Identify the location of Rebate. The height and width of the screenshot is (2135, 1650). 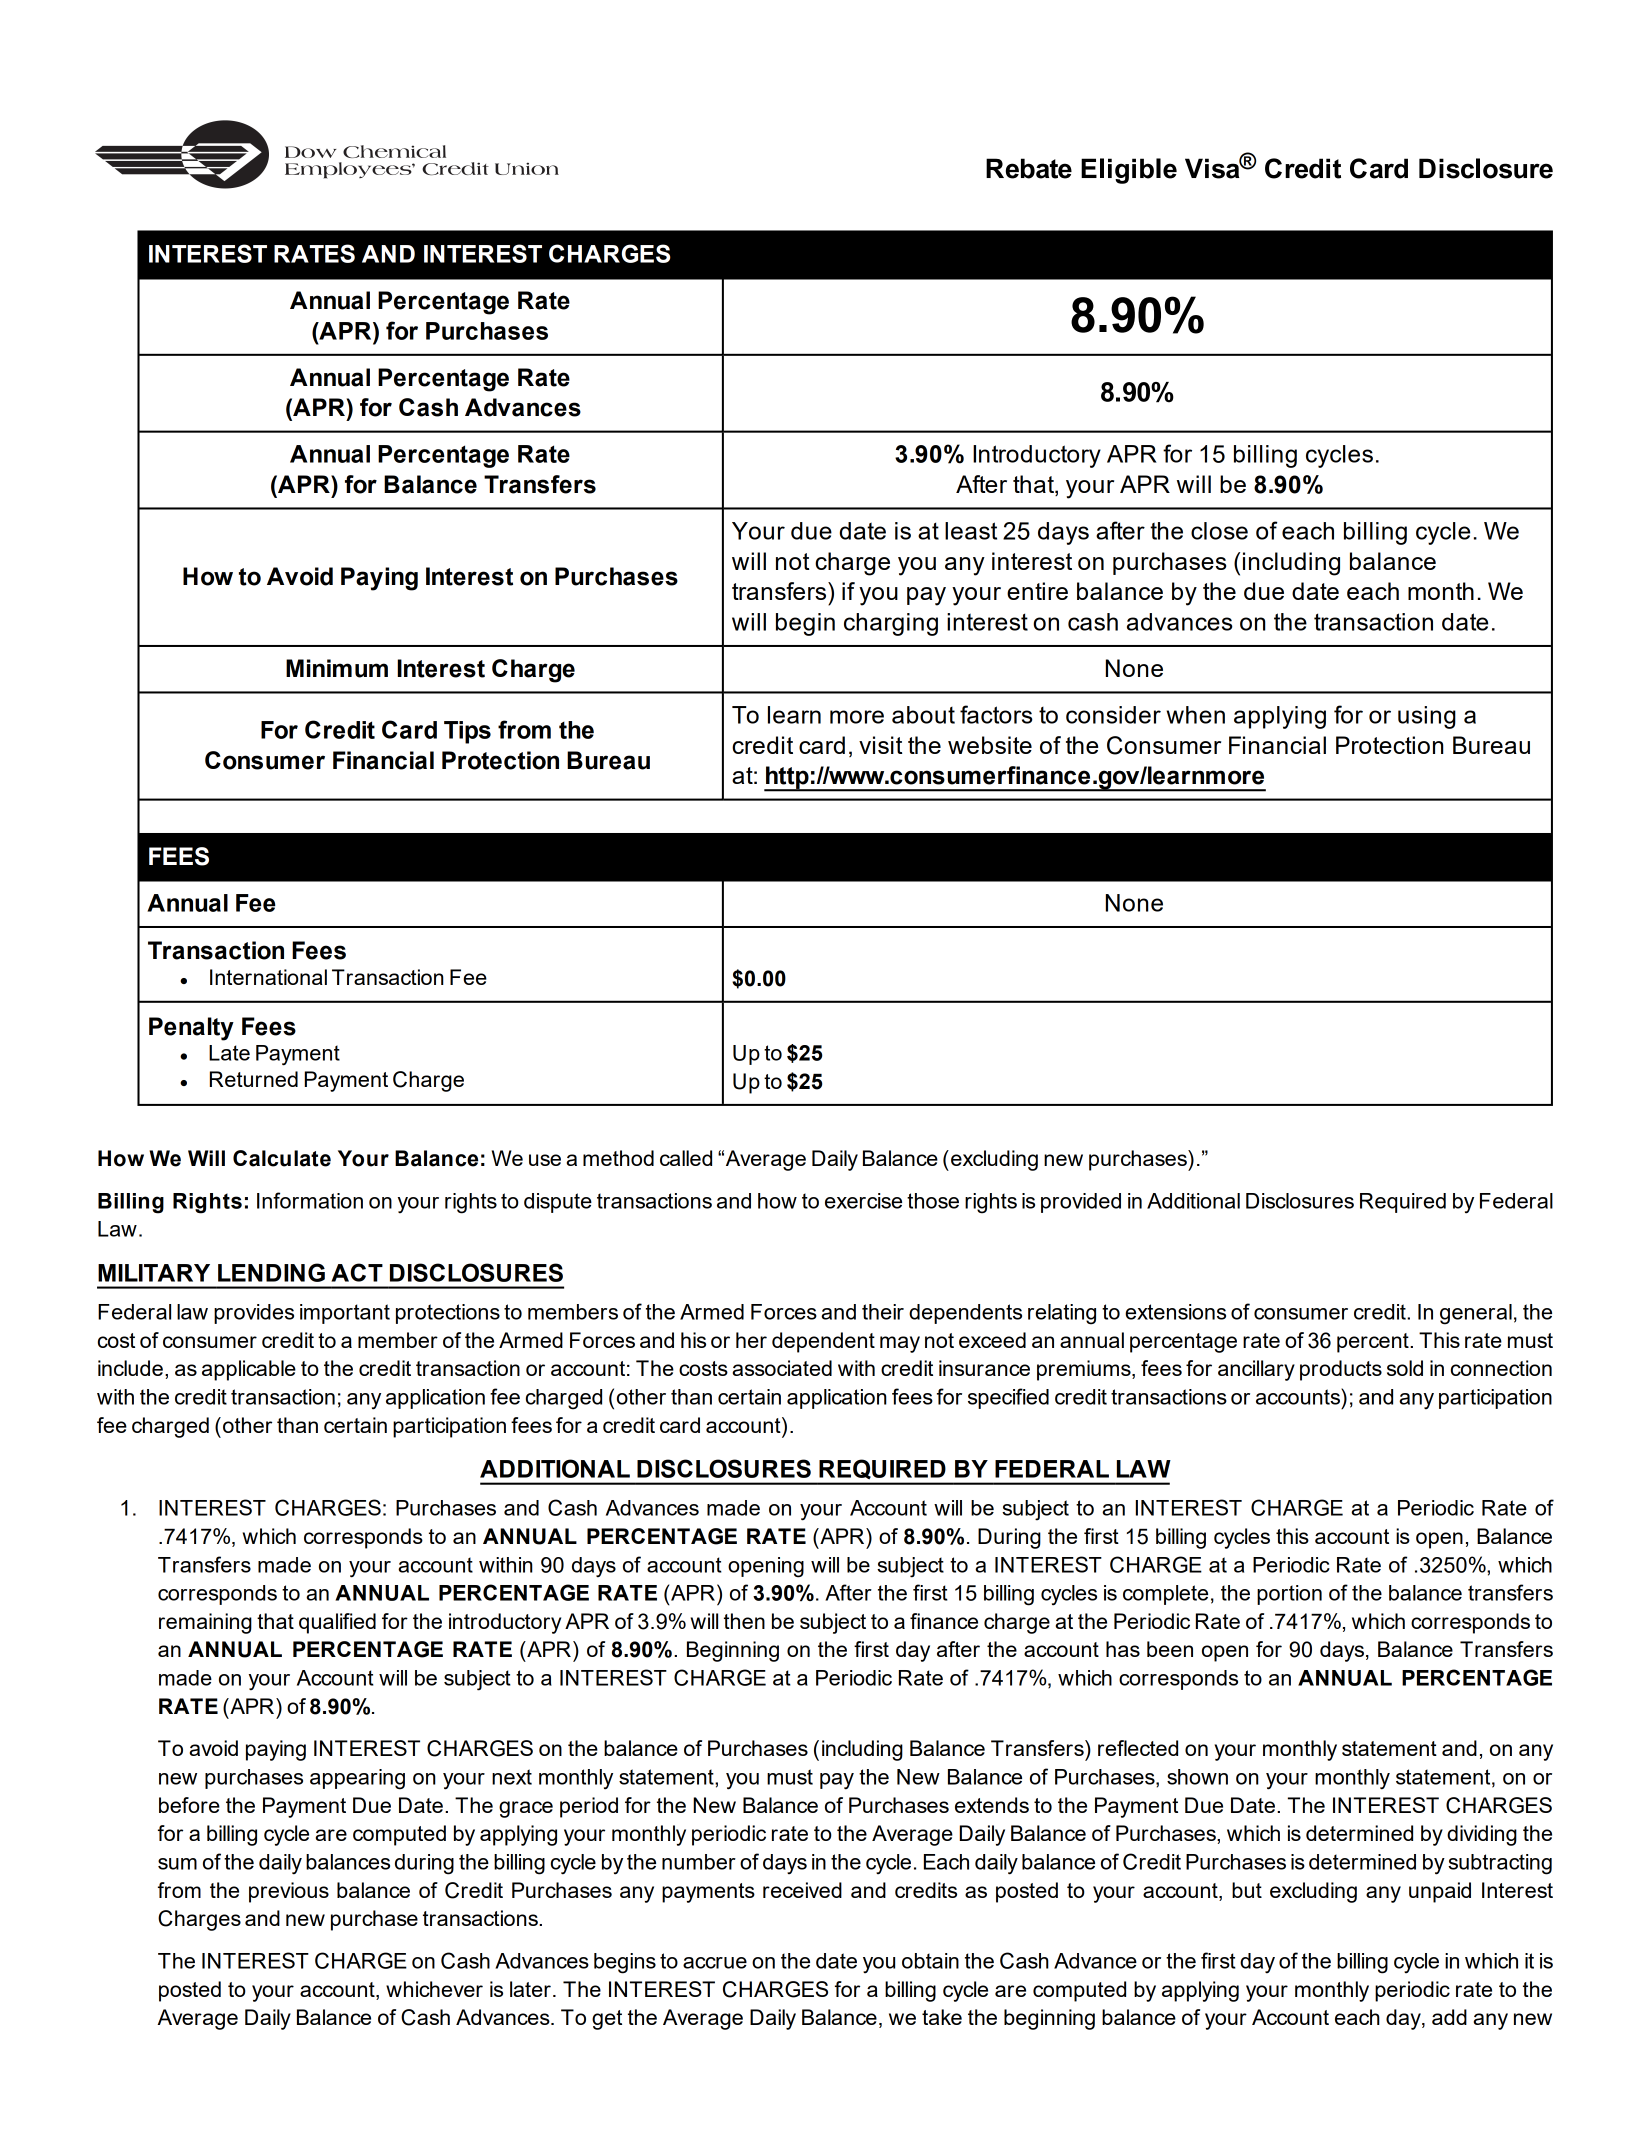
(1029, 168).
